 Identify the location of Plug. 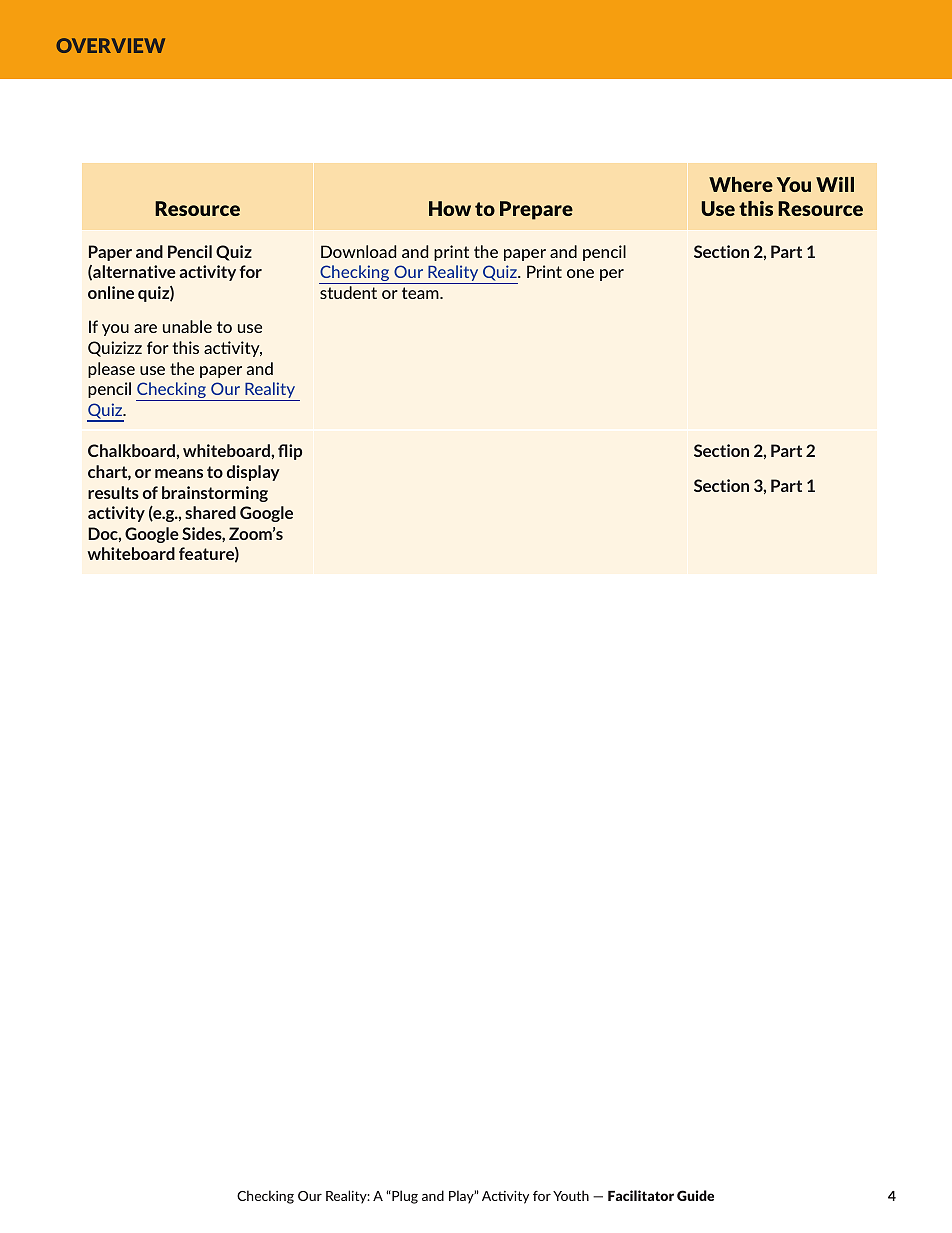
(404, 1197).
